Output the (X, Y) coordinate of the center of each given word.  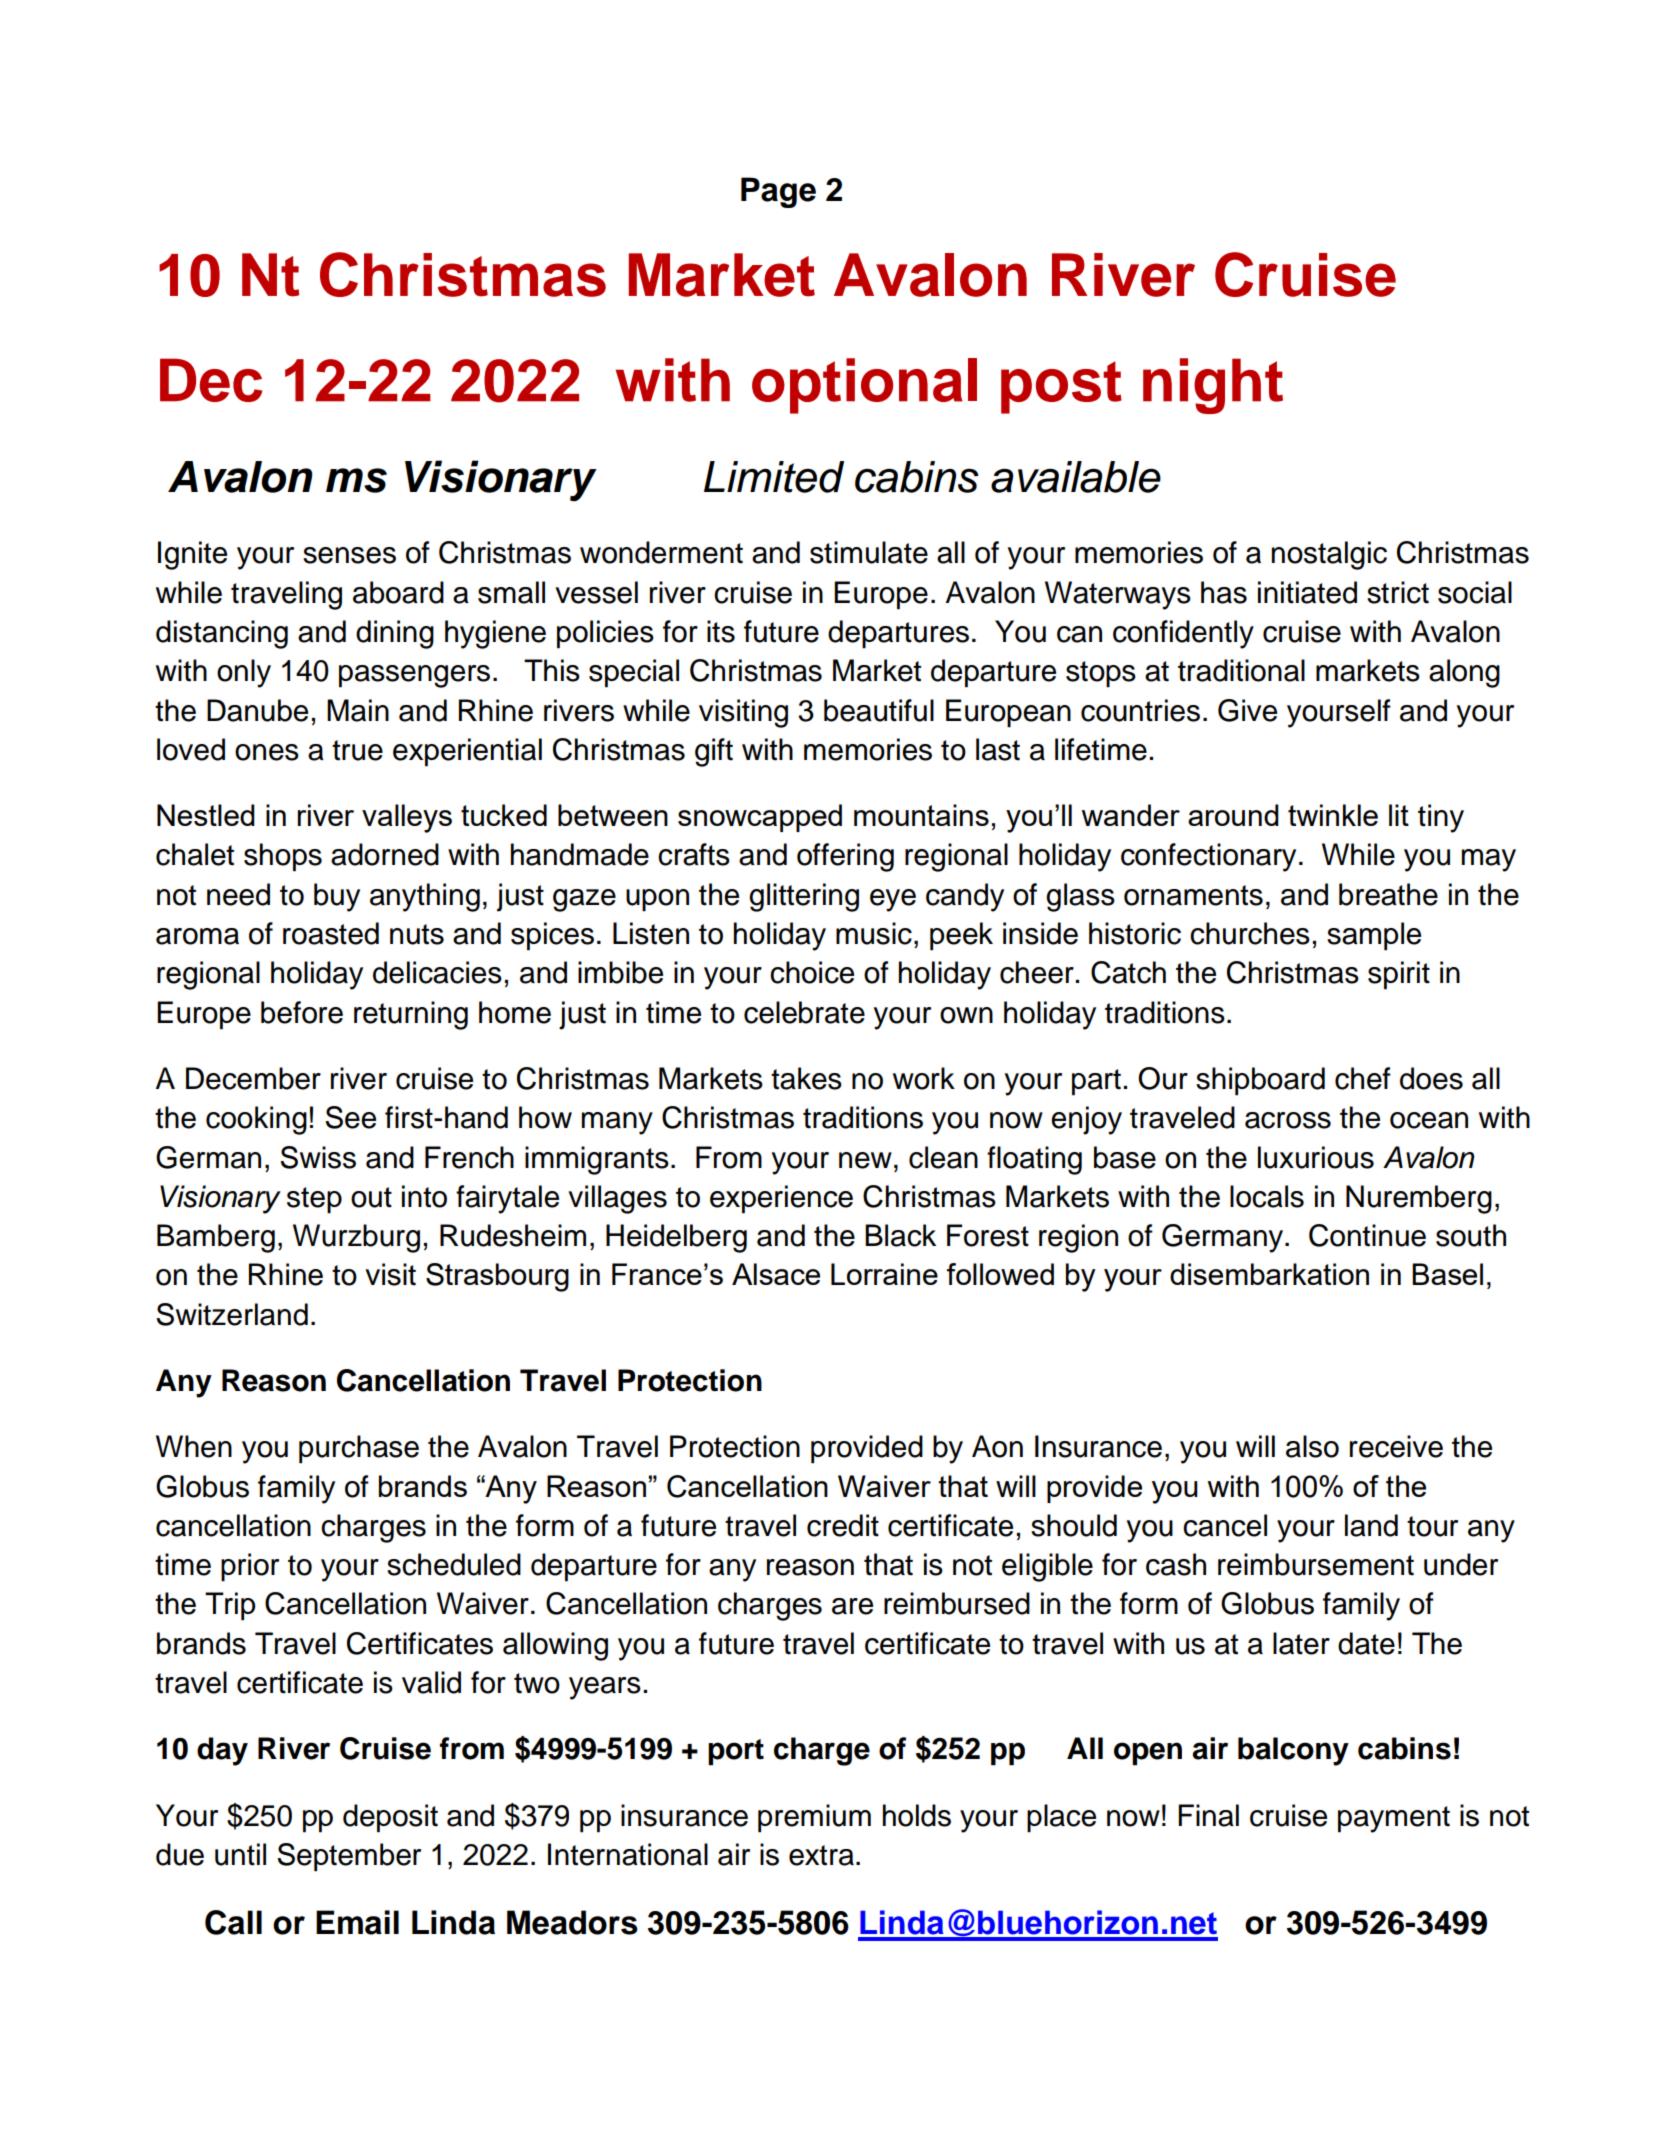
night (1213, 386)
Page (778, 192)
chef (1363, 1078)
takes (806, 1078)
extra (821, 1855)
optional (864, 386)
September (349, 1857)
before (302, 1012)
